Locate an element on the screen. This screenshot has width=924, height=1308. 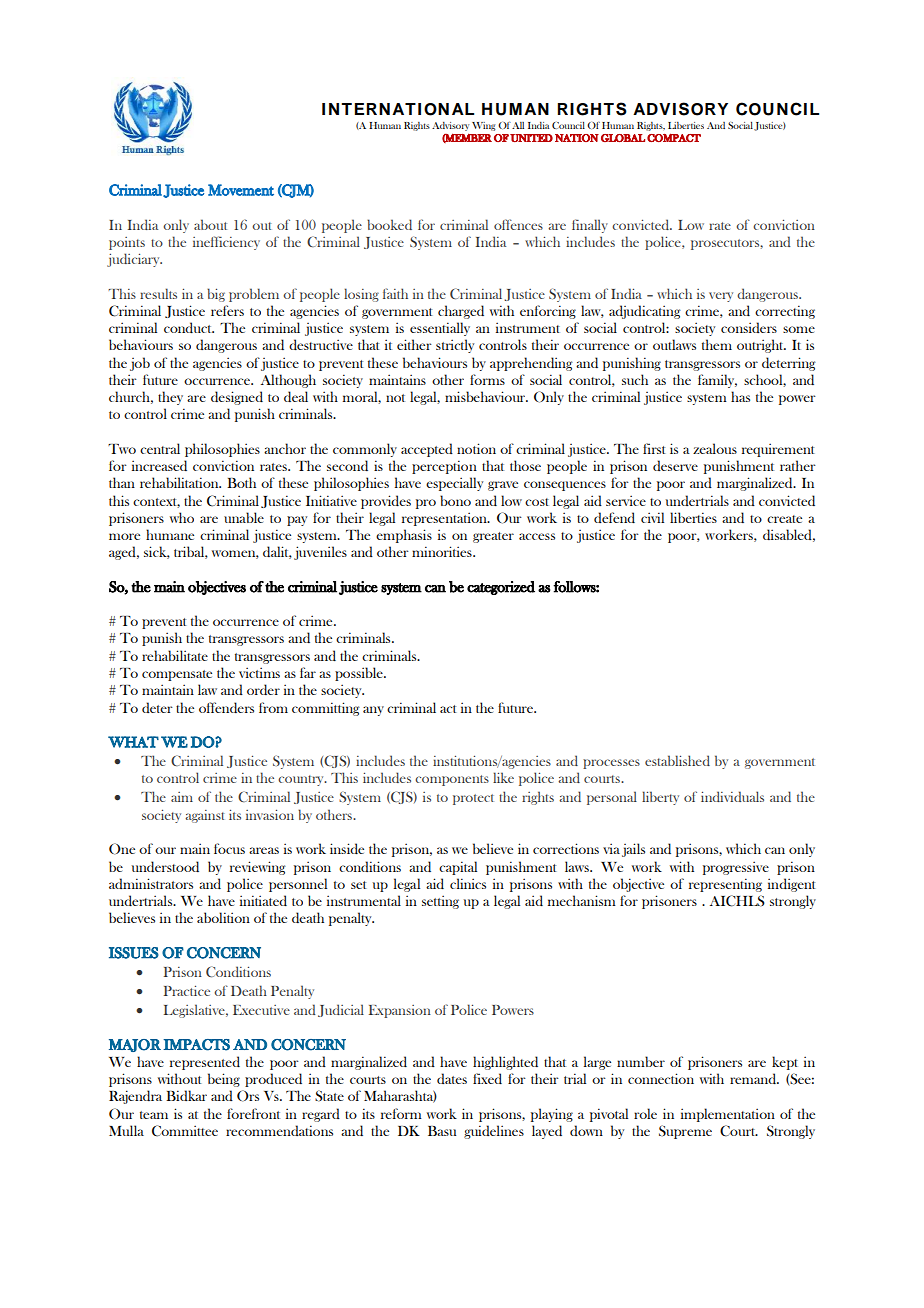
Movement is located at coordinates (241, 190).
